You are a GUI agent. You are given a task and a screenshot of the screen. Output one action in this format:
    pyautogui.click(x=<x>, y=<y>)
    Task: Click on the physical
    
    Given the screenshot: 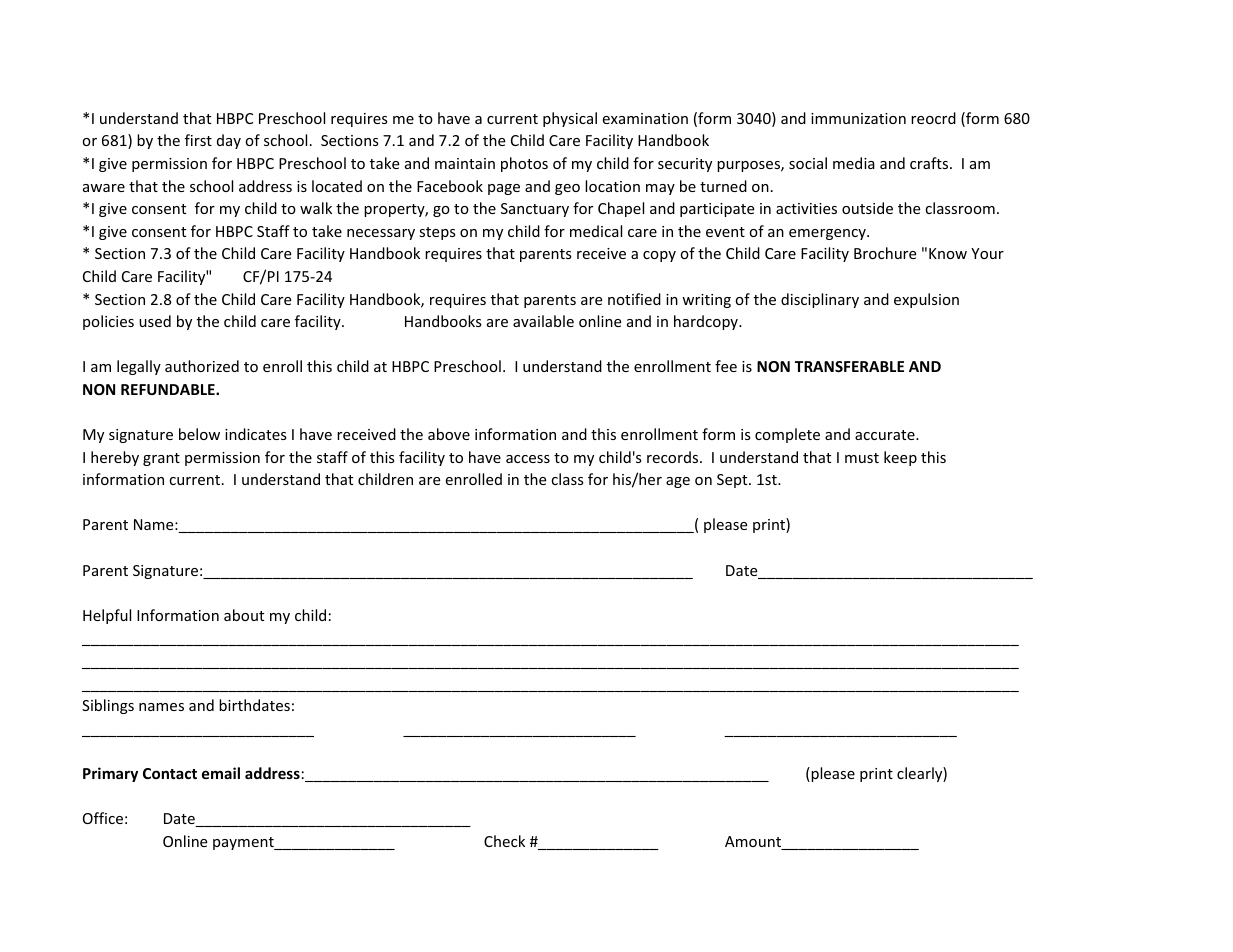 What is the action you would take?
    pyautogui.click(x=570, y=119)
